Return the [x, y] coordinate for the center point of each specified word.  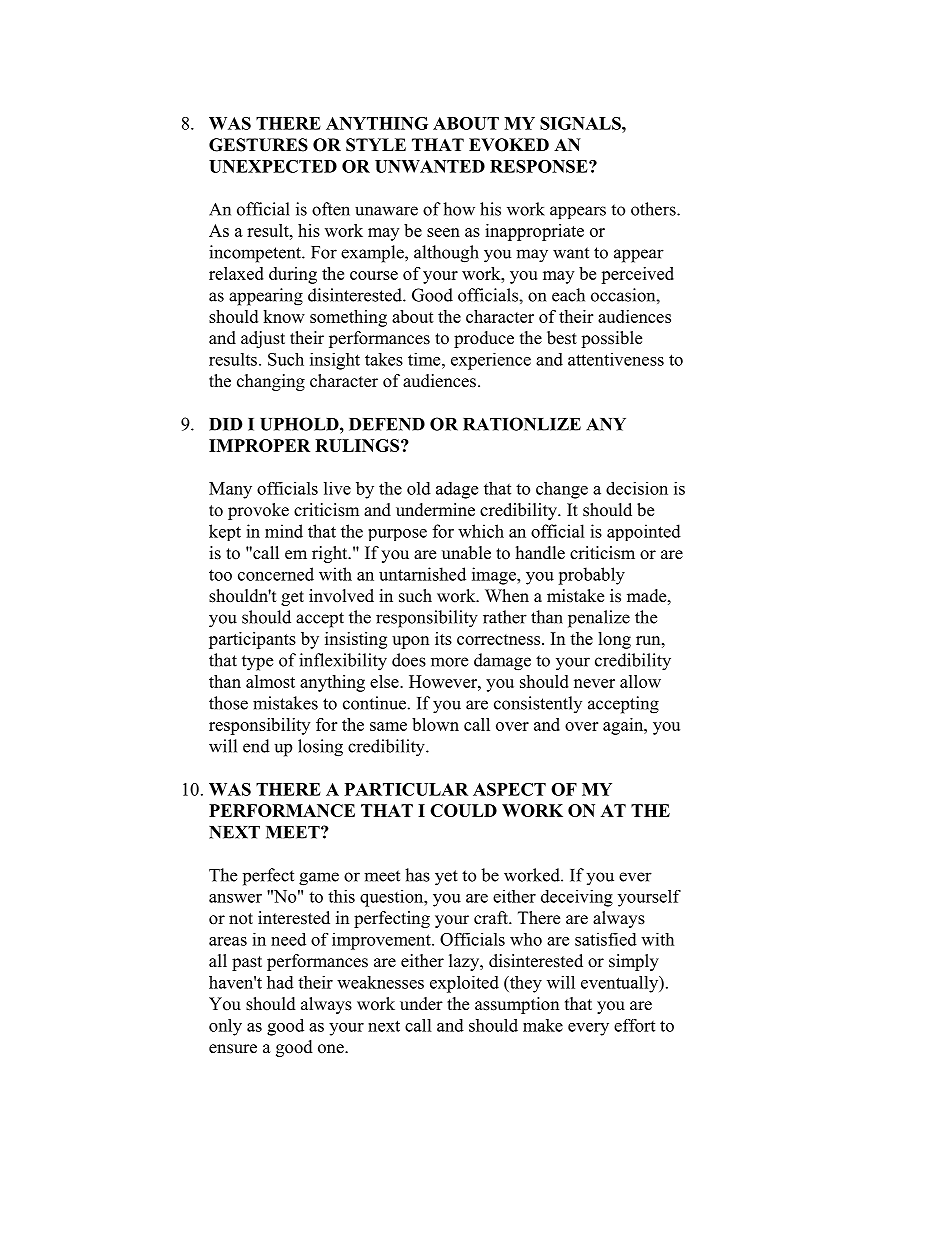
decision [637, 488]
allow [640, 681]
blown [435, 724]
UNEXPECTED [273, 166]
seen [443, 232]
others [654, 209]
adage [457, 490]
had [280, 982]
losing [320, 748]
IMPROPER [259, 445]
